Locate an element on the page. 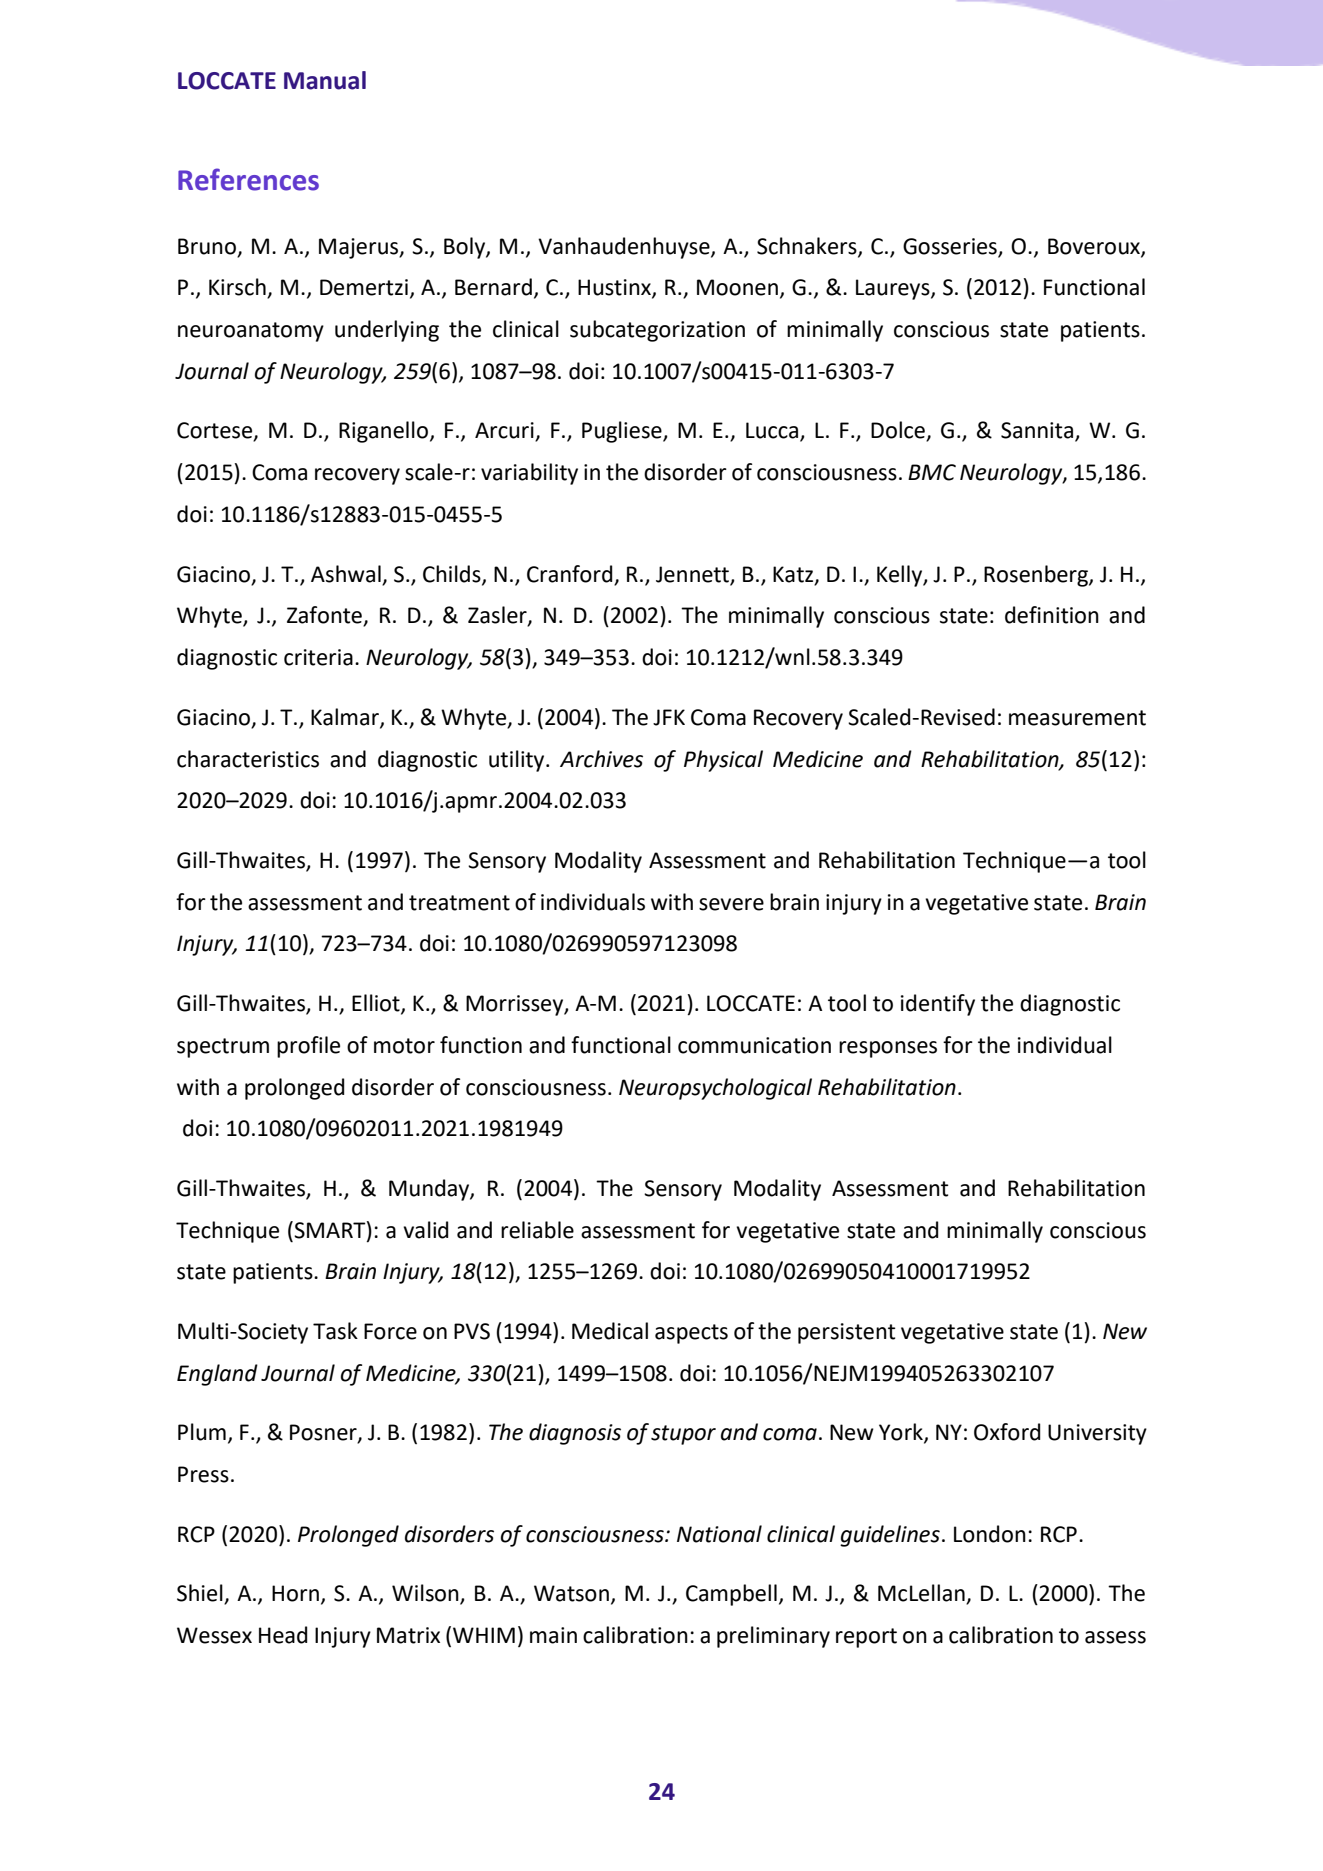 The height and width of the image is (1871, 1323). definition is located at coordinates (1052, 615).
